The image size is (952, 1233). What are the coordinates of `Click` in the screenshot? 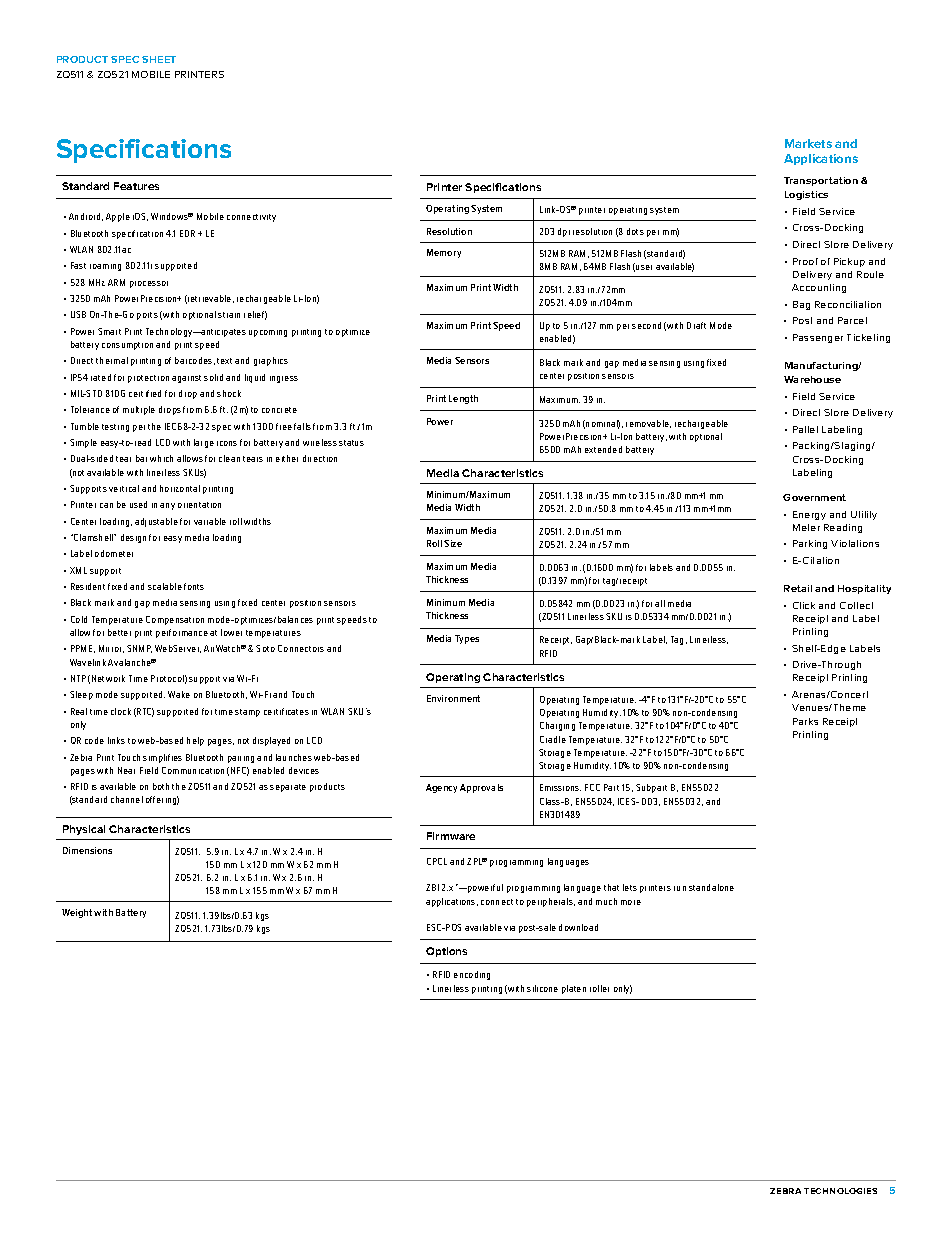 It's located at (804, 605).
